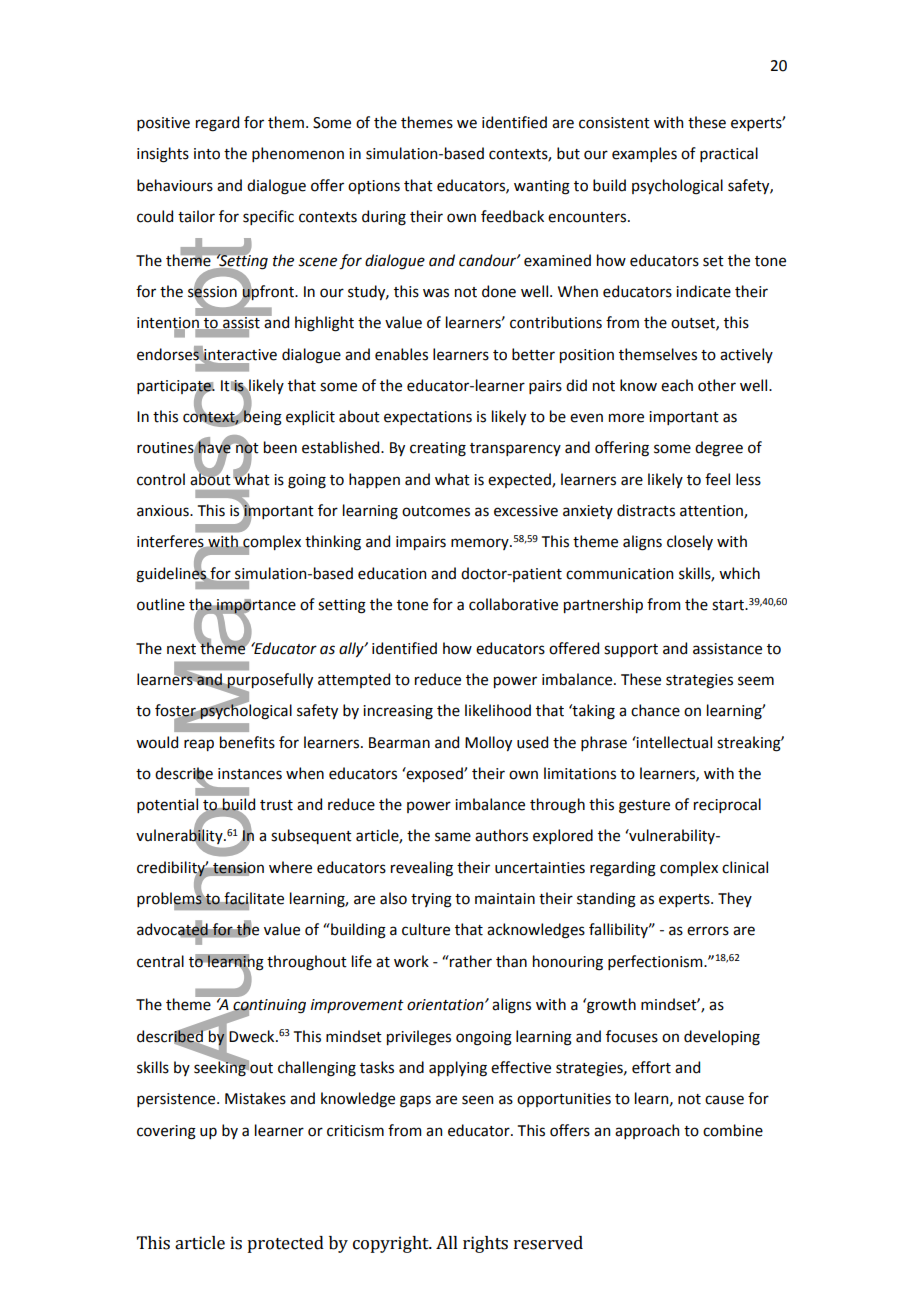 This document has width=924, height=1308. What do you see at coordinates (644, 154) in the document?
I see `examples` at bounding box center [644, 154].
